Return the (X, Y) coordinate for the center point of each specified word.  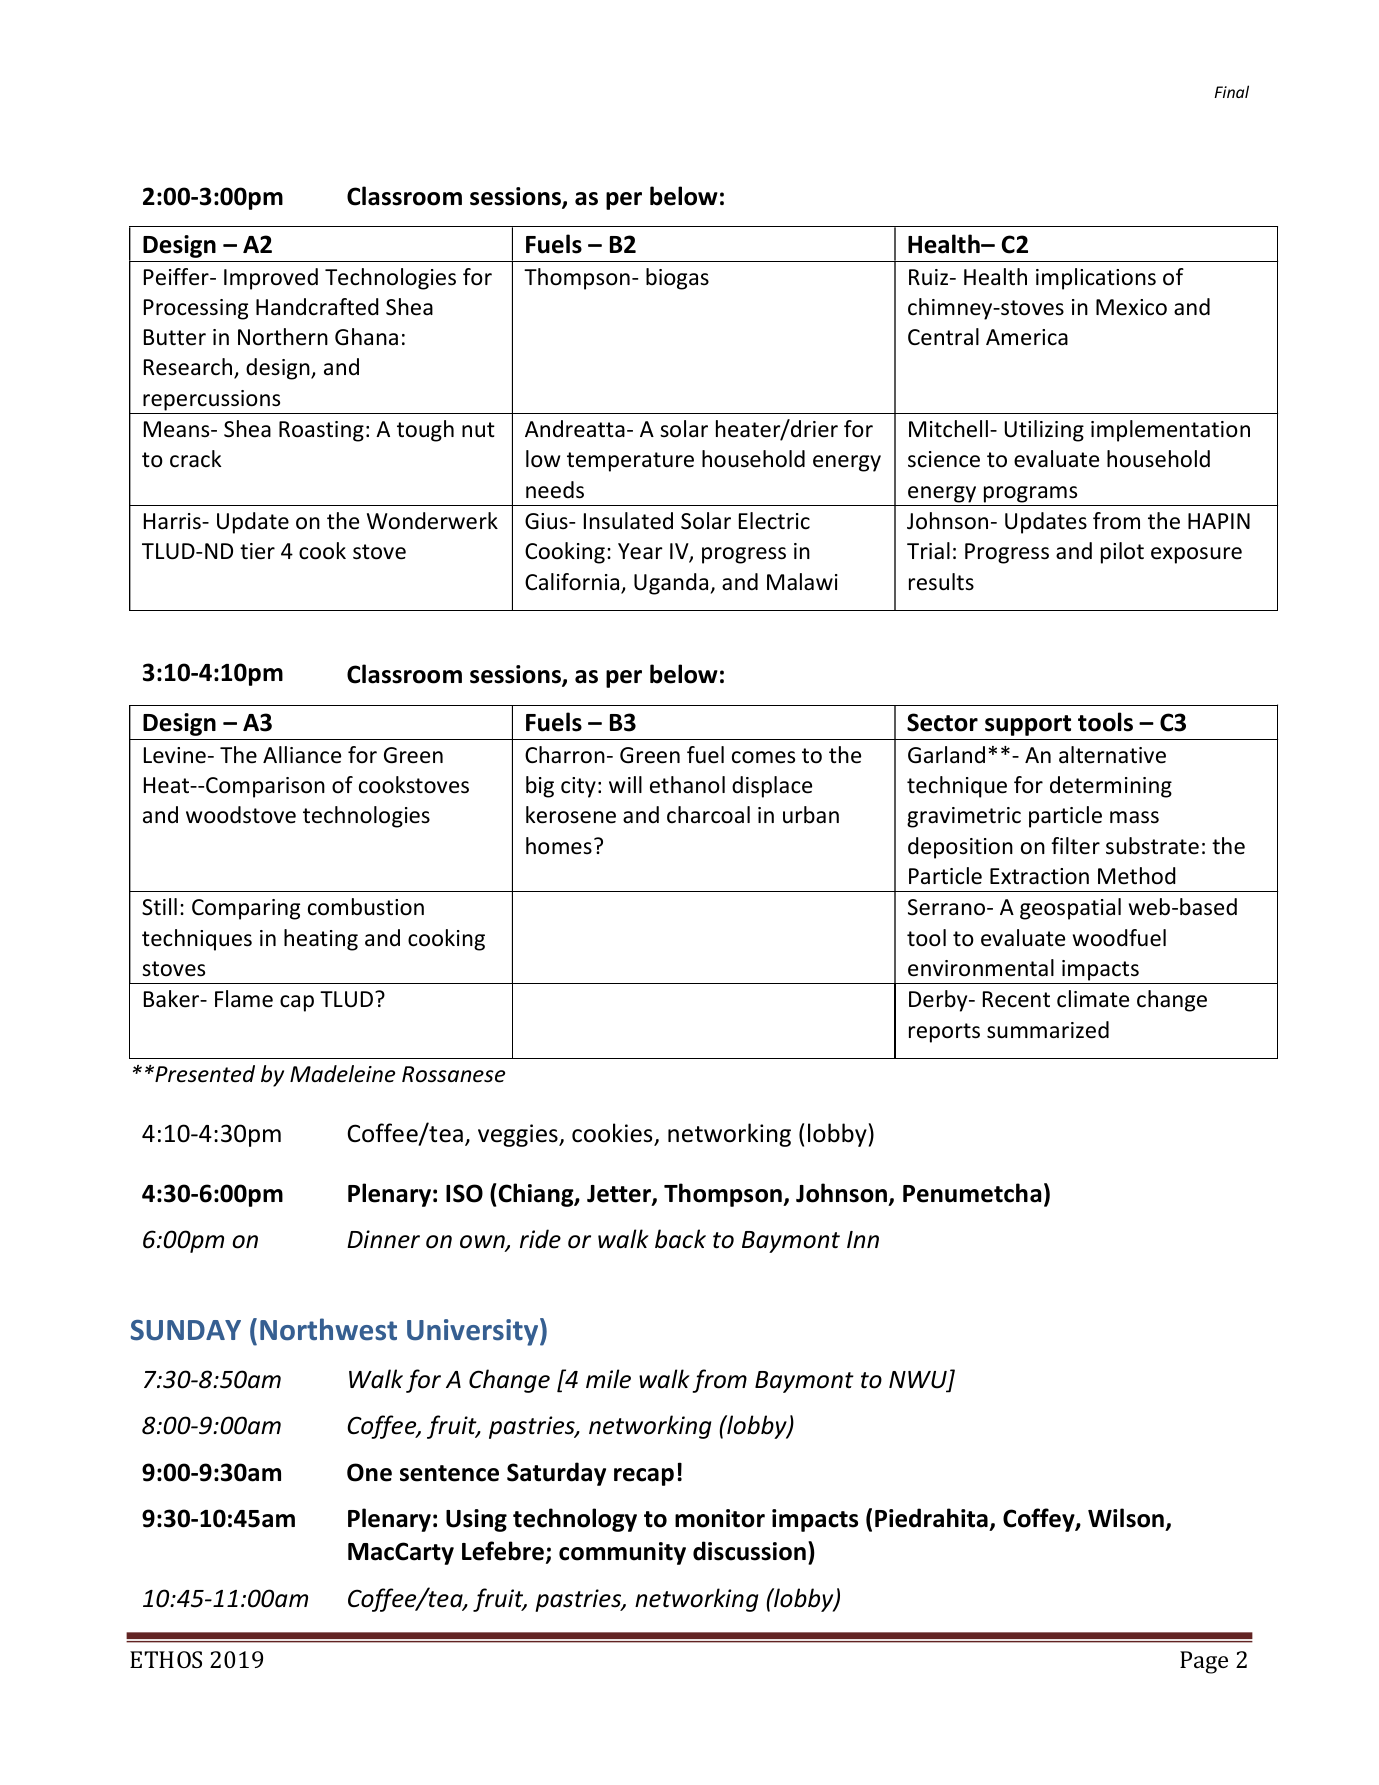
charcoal (708, 815)
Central (943, 337)
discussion (749, 1551)
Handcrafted (317, 307)
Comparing (246, 909)
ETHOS (166, 1659)
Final (1231, 91)
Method (1137, 876)
